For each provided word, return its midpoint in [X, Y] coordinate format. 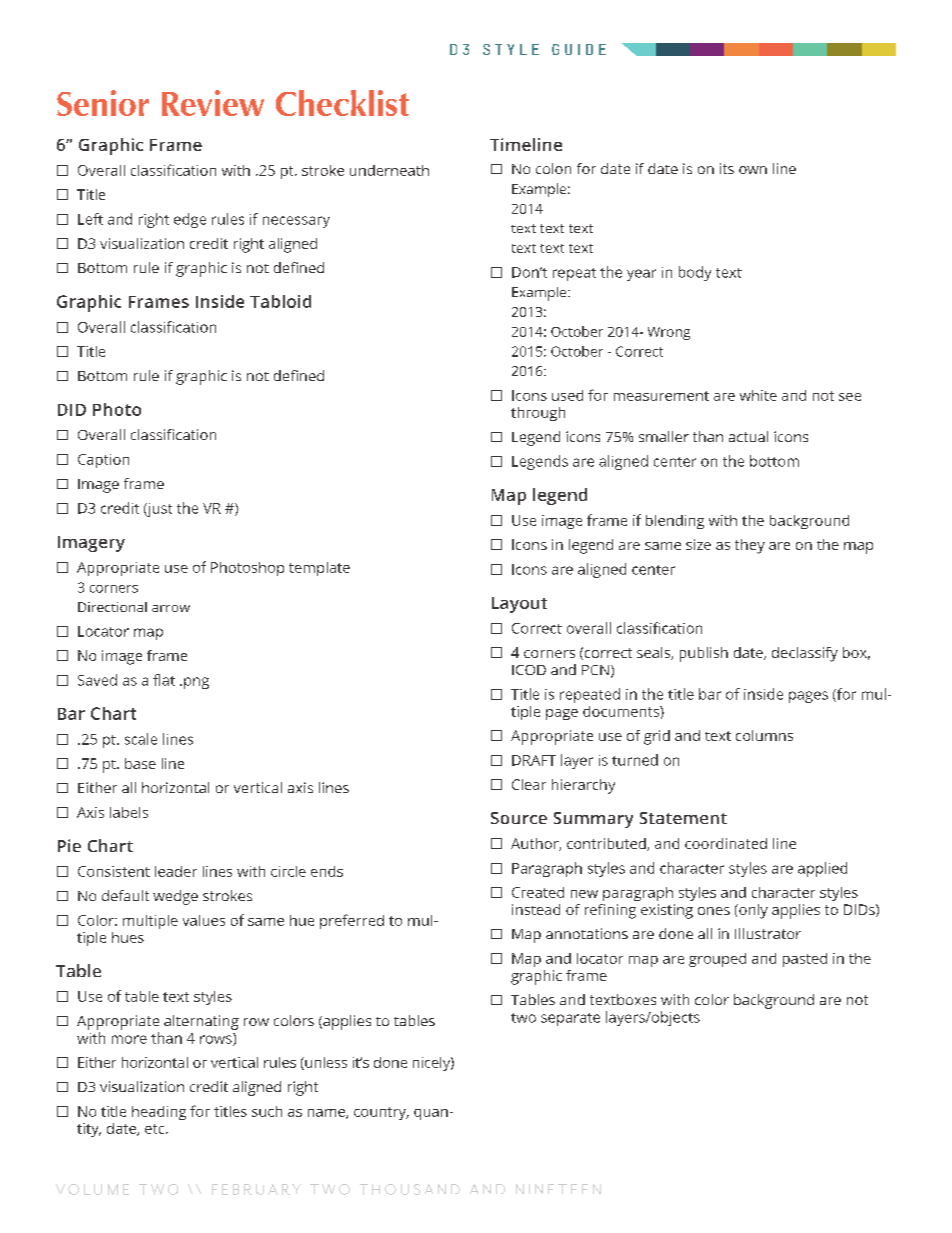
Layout [519, 605]
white [758, 395]
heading [159, 1113]
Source [519, 818]
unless [325, 1063]
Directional [112, 607]
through [538, 414]
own [753, 170]
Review [213, 103]
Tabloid [280, 301]
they [750, 546]
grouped [717, 960]
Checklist [342, 103]
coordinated [726, 843]
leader [176, 871]
